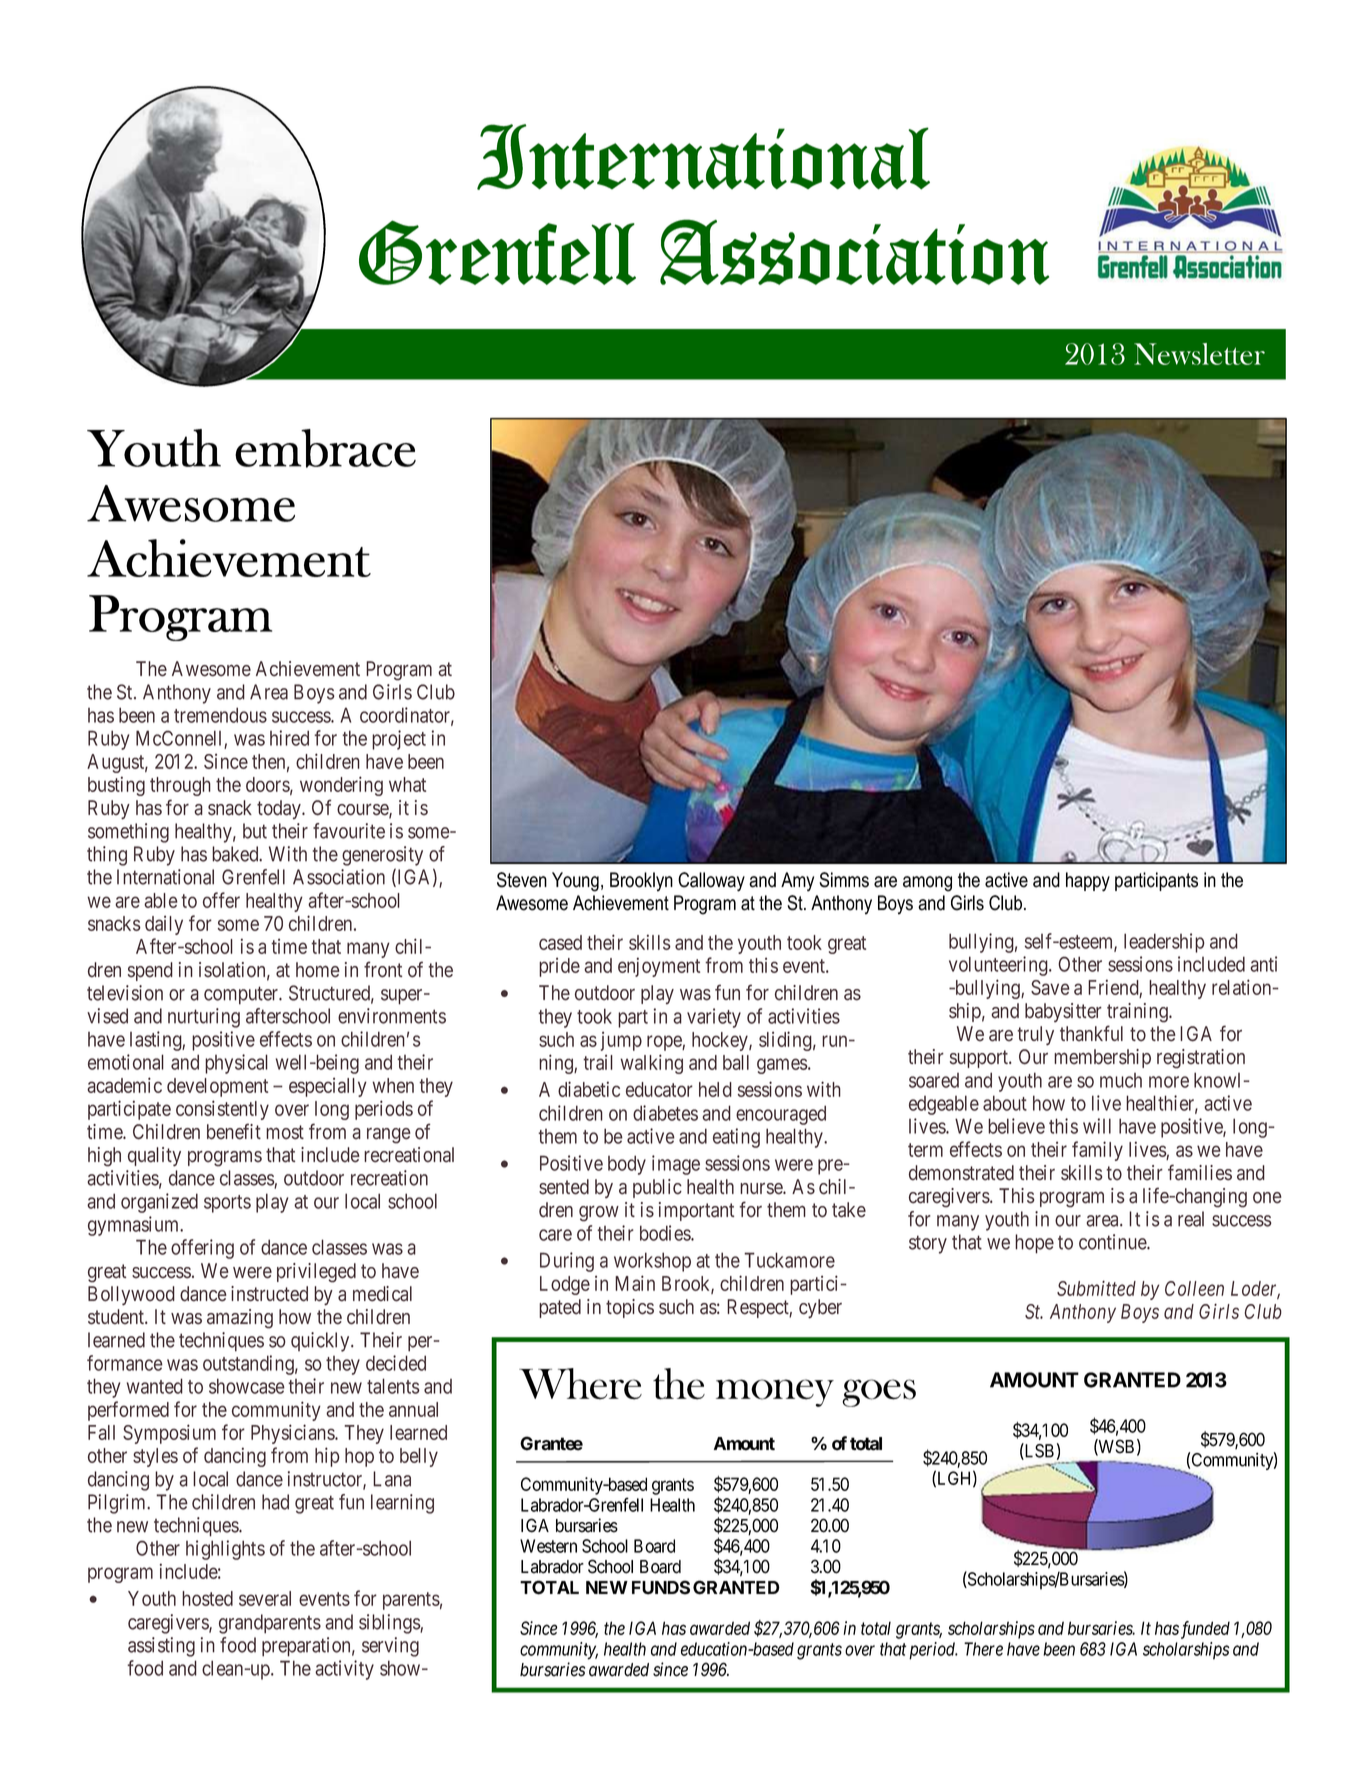 The image size is (1369, 1771). Describe the element at coordinates (325, 448) in the screenshot. I see `embrace` at that location.
